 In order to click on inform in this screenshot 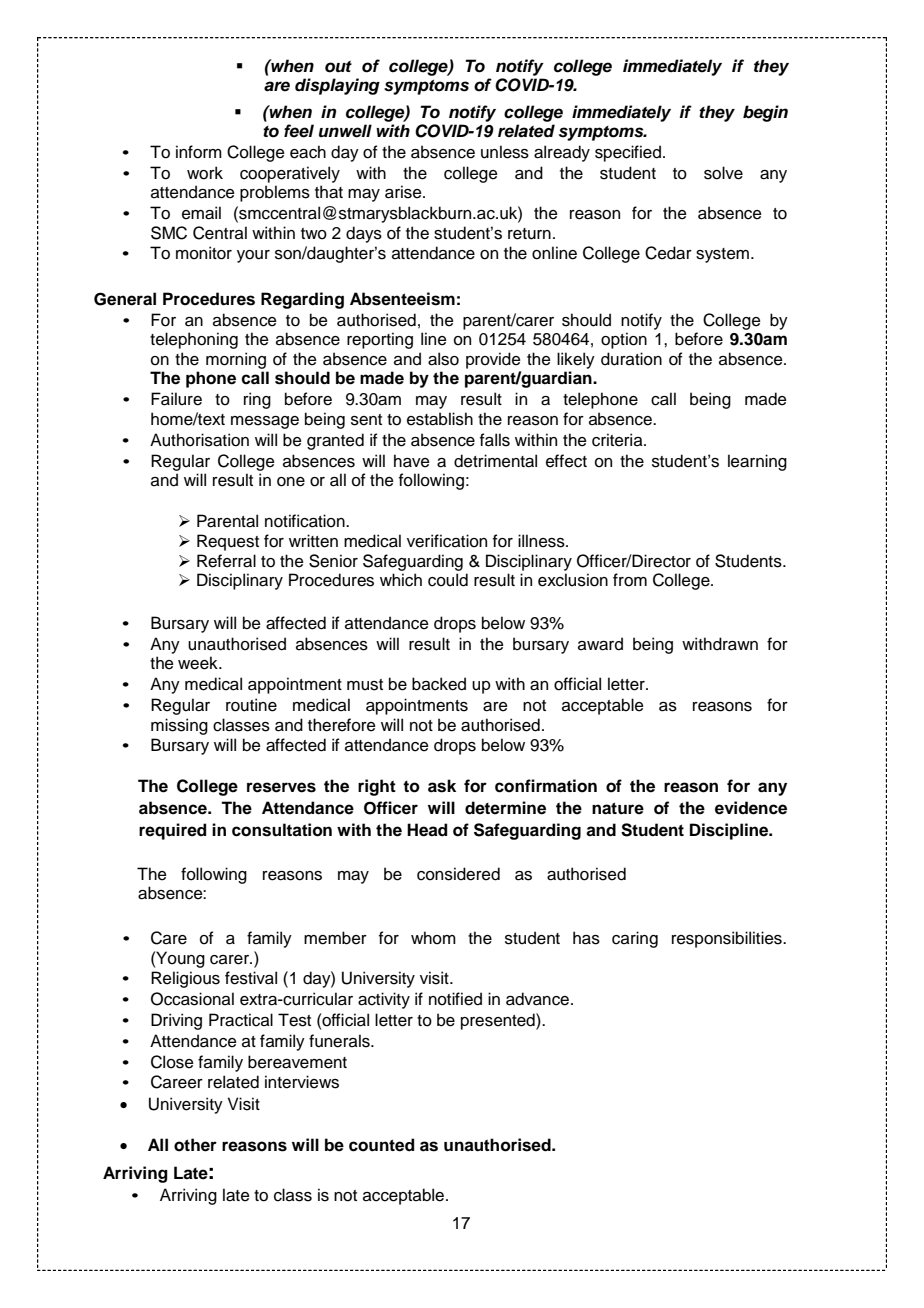, I will do `click(199, 152)`.
